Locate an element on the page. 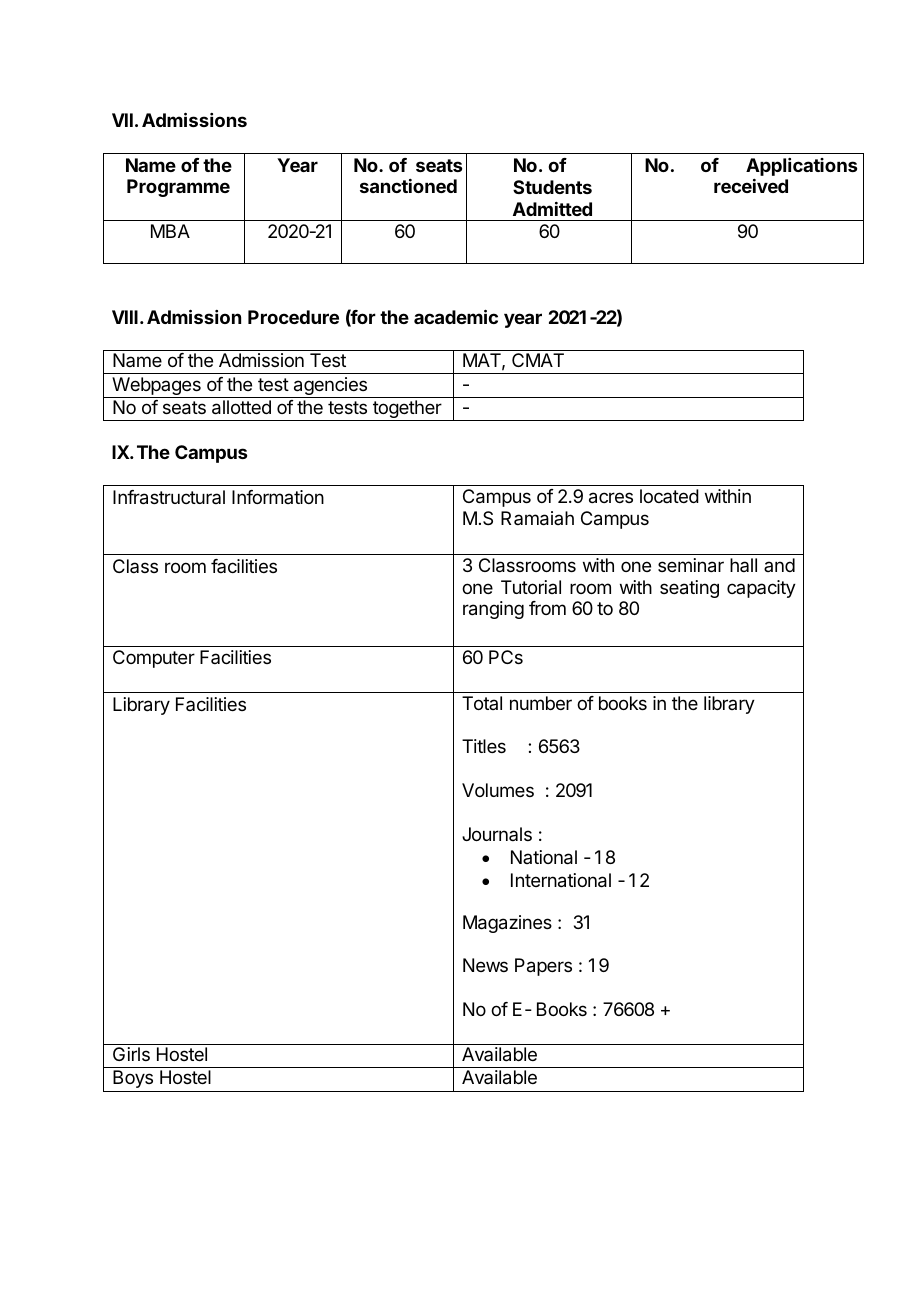  seating is located at coordinates (689, 589).
